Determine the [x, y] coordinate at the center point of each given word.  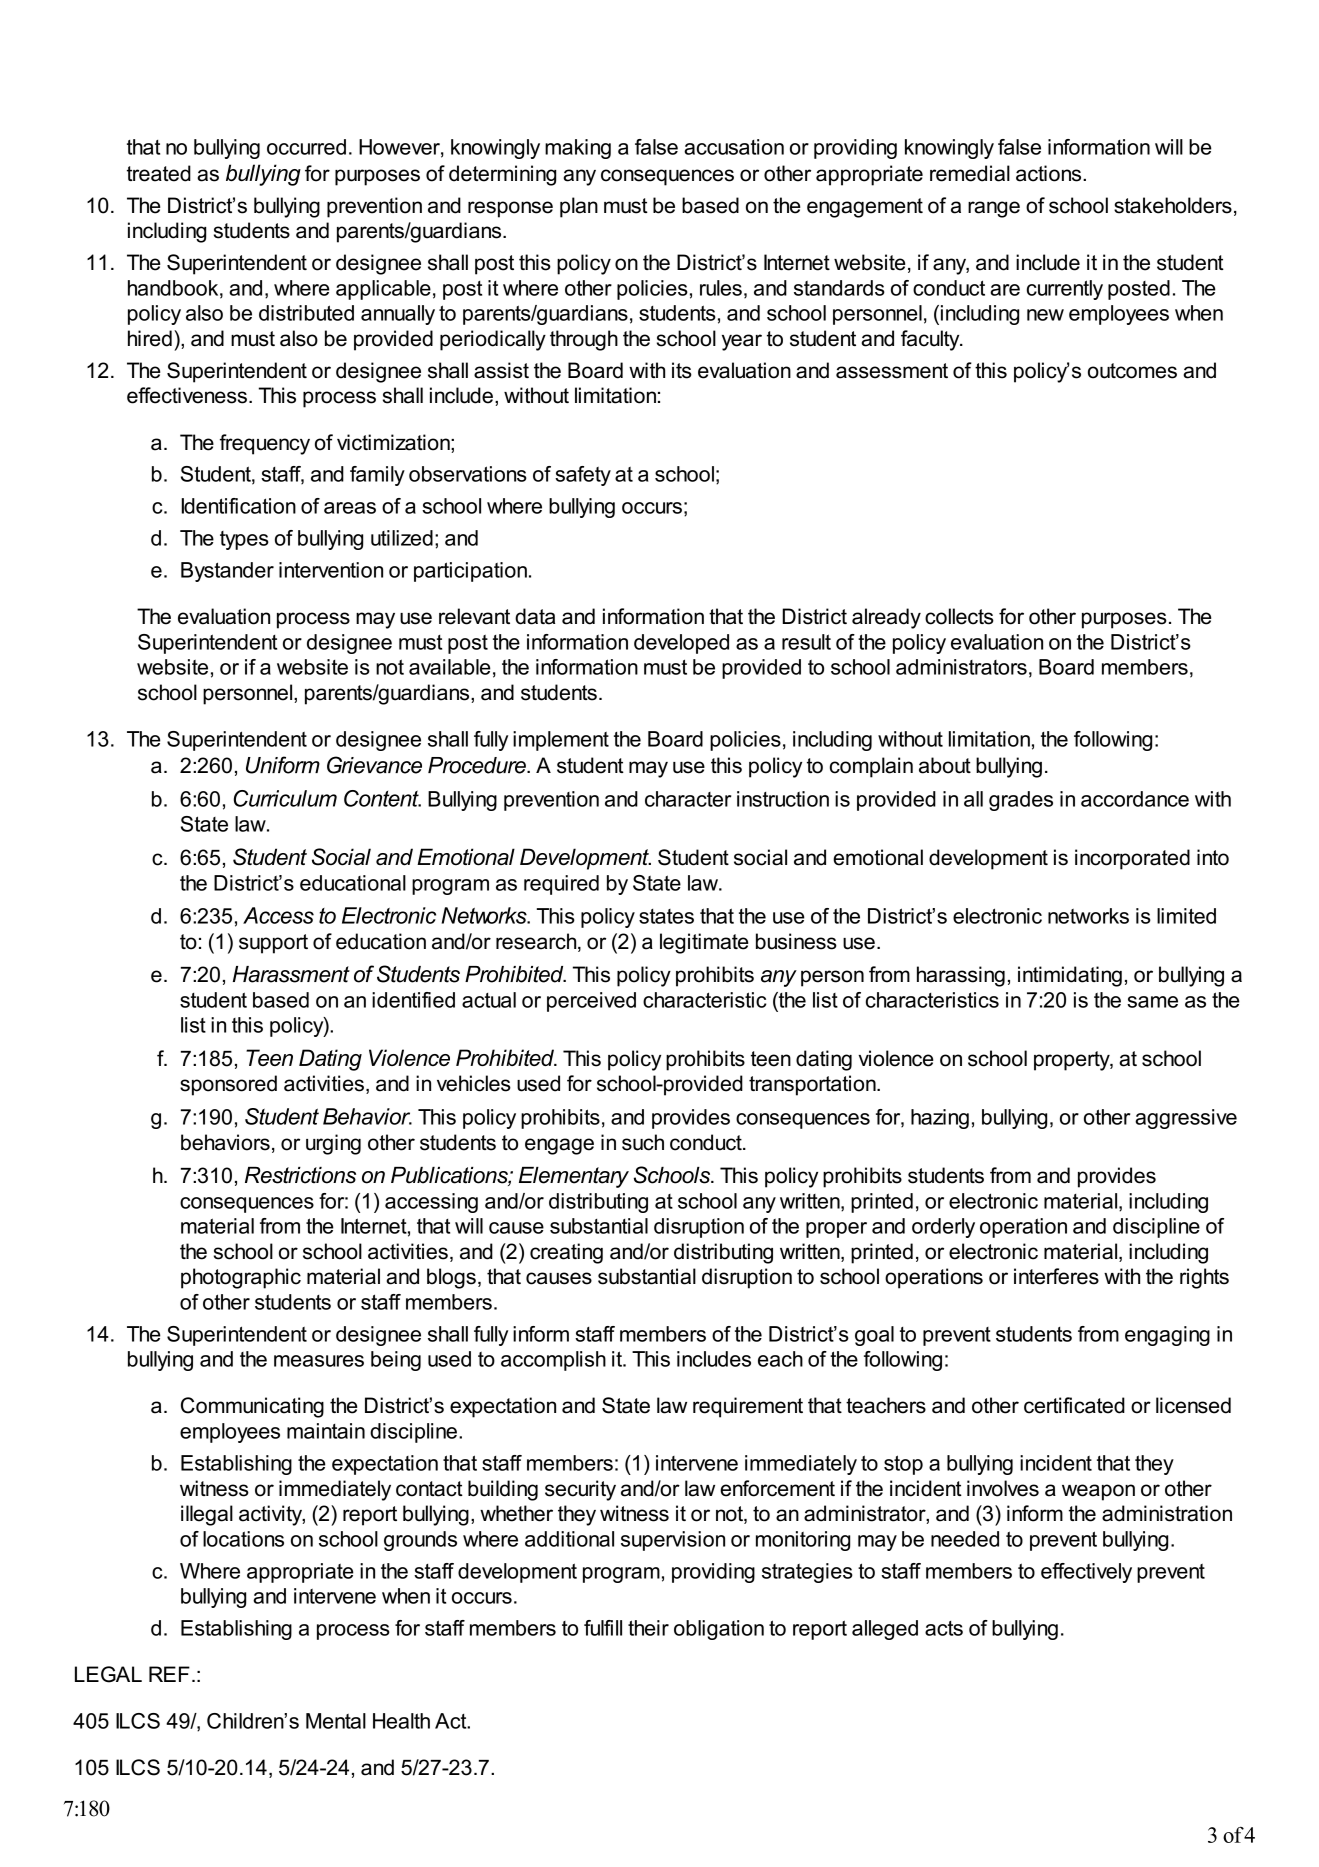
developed [681, 644]
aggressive [1186, 1119]
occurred [306, 147]
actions [1050, 173]
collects [959, 616]
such [643, 1142]
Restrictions [300, 1175]
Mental [336, 1721]
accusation [734, 147]
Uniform [283, 765]
